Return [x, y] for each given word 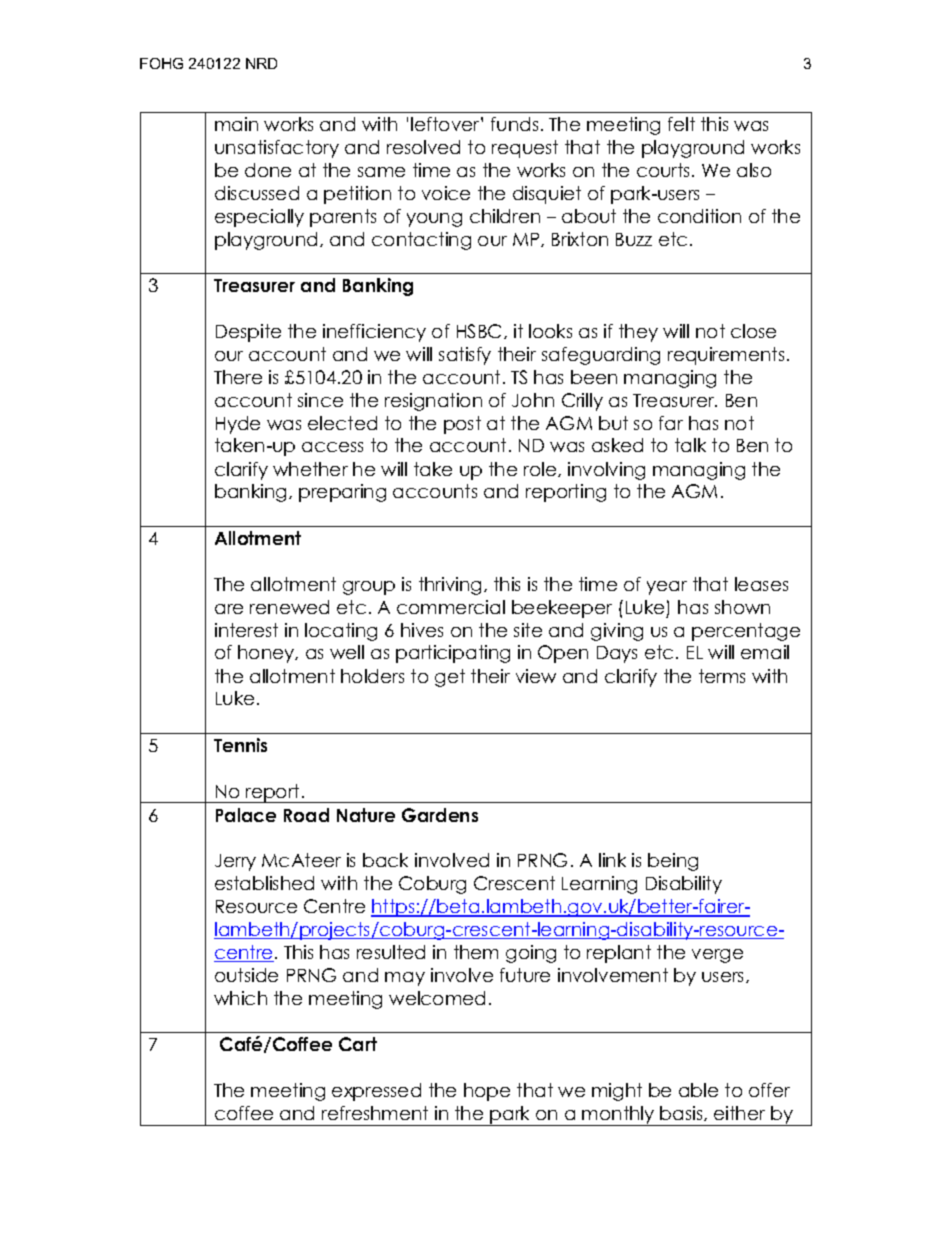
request [525, 149]
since [320, 400]
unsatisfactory [277, 149]
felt [681, 124]
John [533, 400]
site [528, 630]
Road [306, 815]
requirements [726, 356]
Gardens [440, 815]
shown [742, 607]
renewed [289, 607]
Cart [358, 1044]
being [673, 862]
